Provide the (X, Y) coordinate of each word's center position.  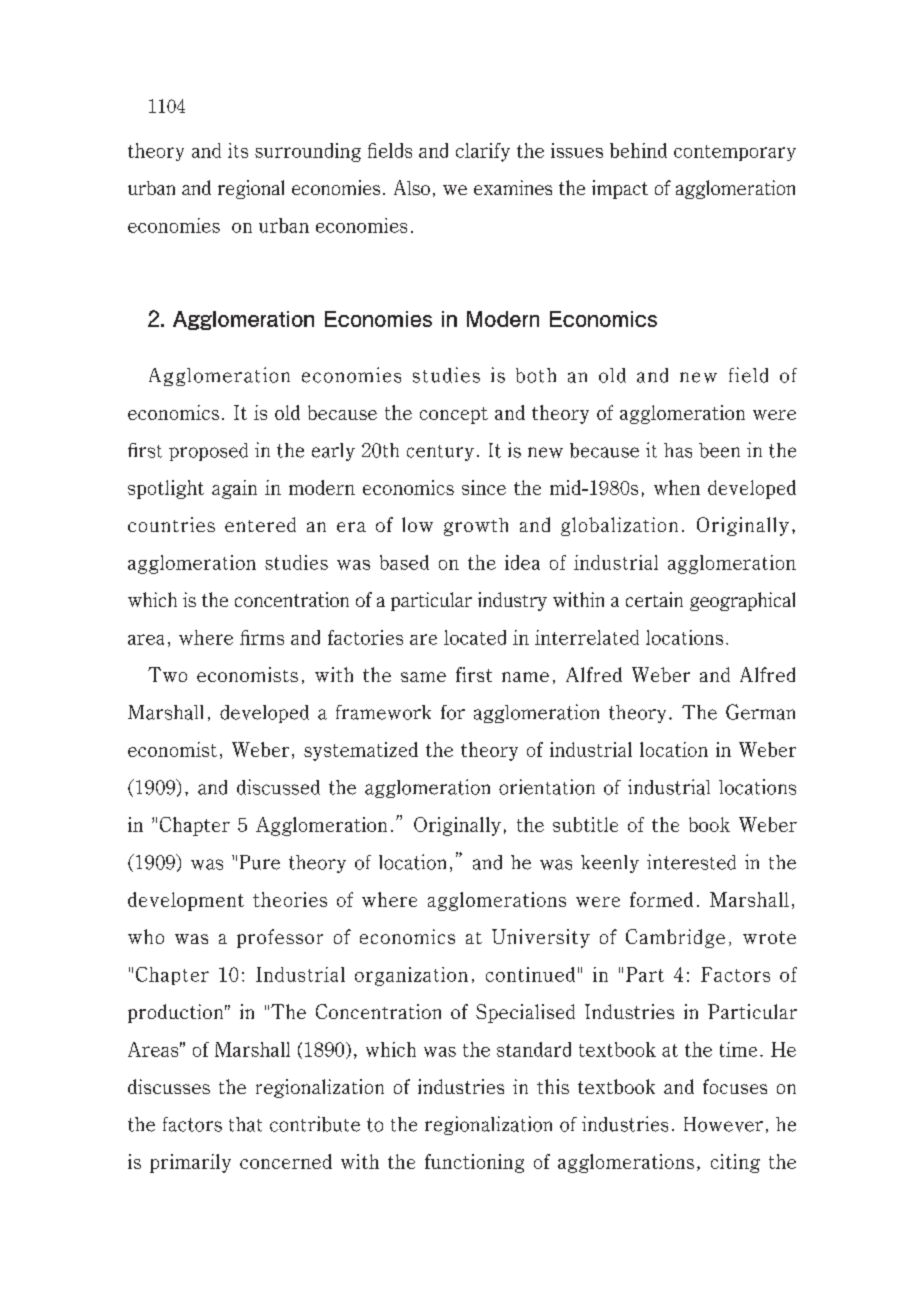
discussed (278, 787)
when (677, 487)
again (234, 489)
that (245, 1124)
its (238, 150)
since (484, 487)
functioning (474, 1163)
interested (691, 862)
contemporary (735, 153)
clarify (483, 152)
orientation (547, 787)
